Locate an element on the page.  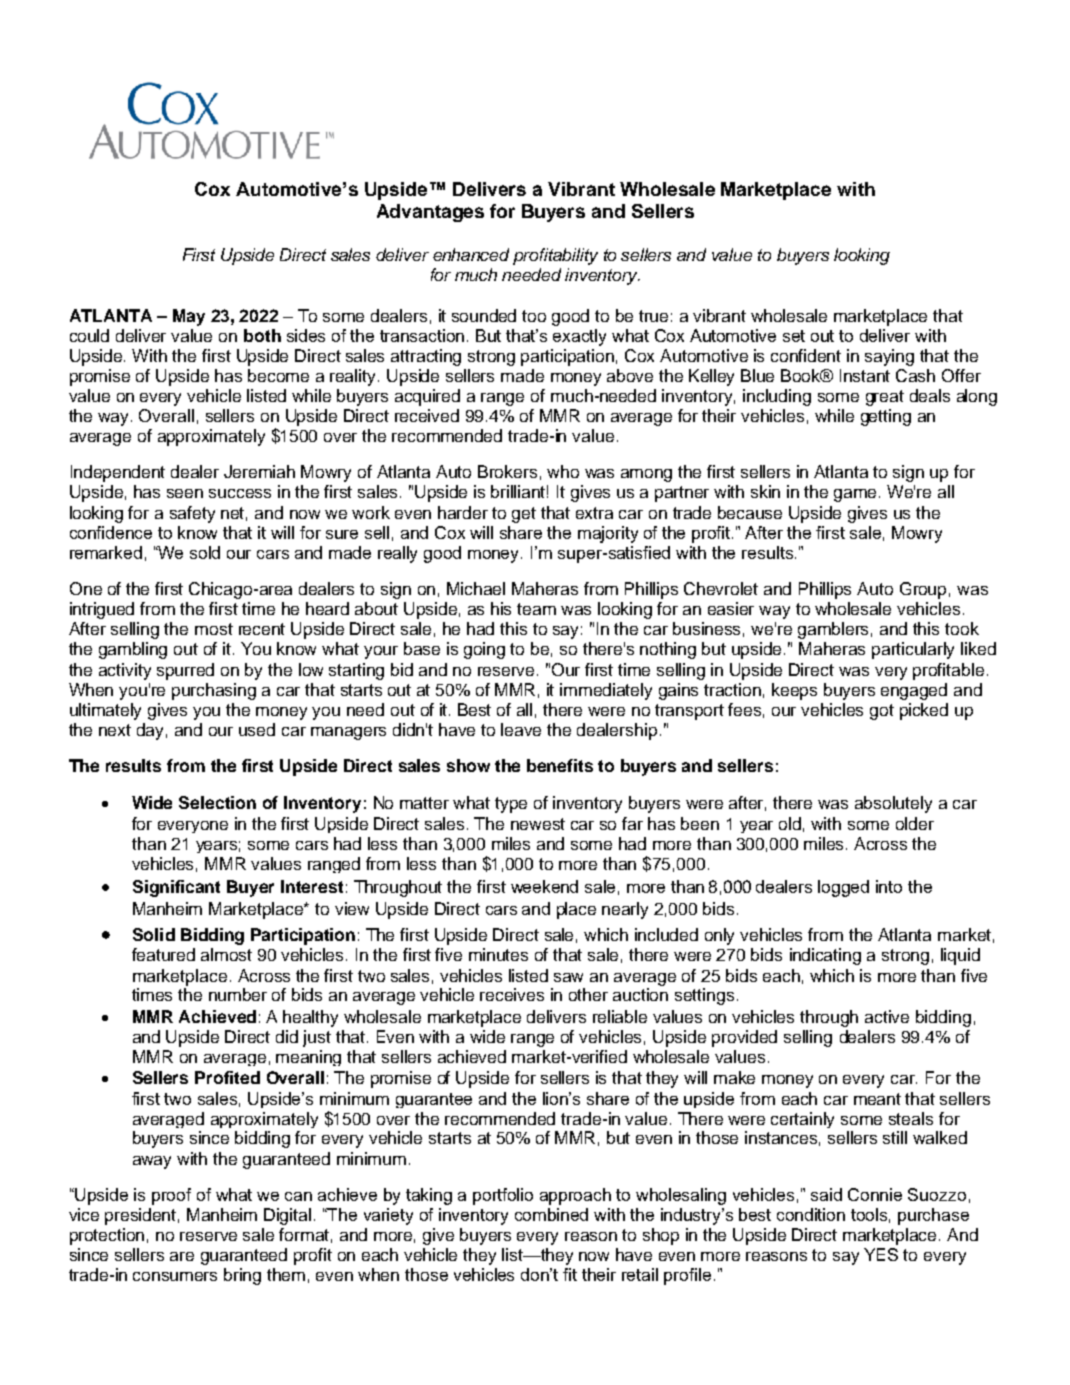
consumers is located at coordinates (175, 1276).
